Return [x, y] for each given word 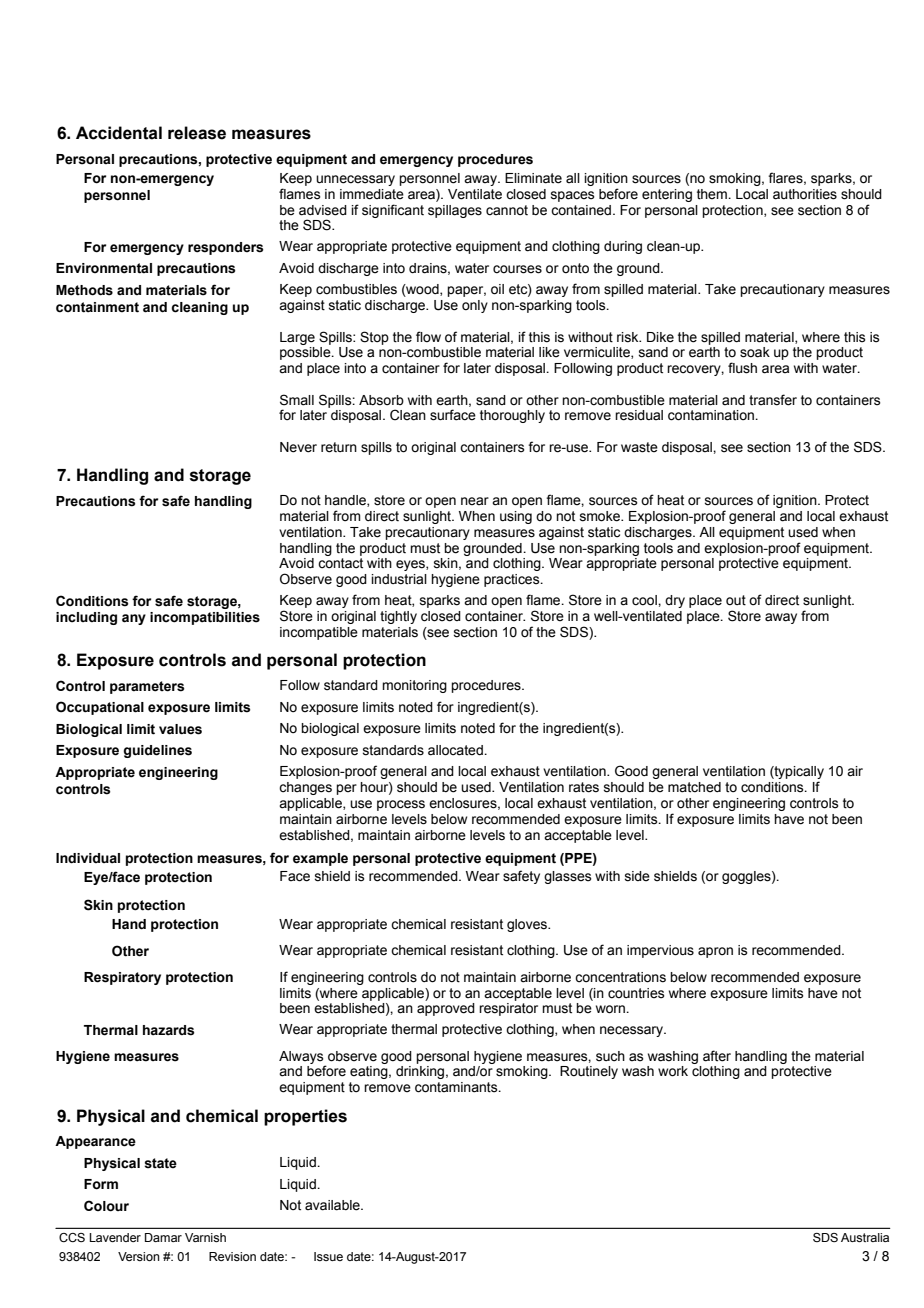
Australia [865, 1237]
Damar [163, 1237]
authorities [805, 194]
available [333, 1205]
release [197, 133]
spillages [455, 211]
